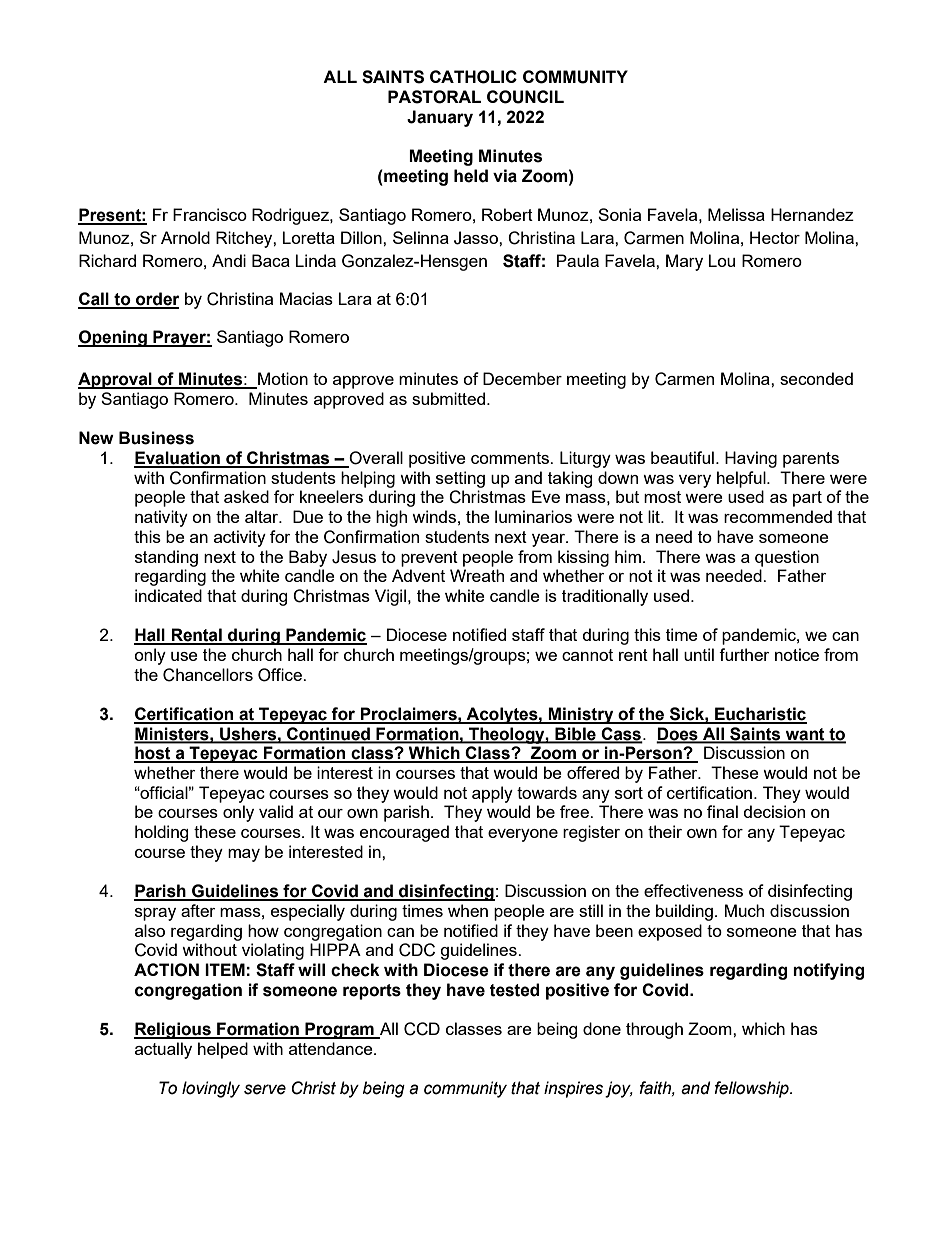 The width and height of the screenshot is (952, 1233). What do you see at coordinates (210, 214) in the screenshot?
I see `Francisco` at bounding box center [210, 214].
